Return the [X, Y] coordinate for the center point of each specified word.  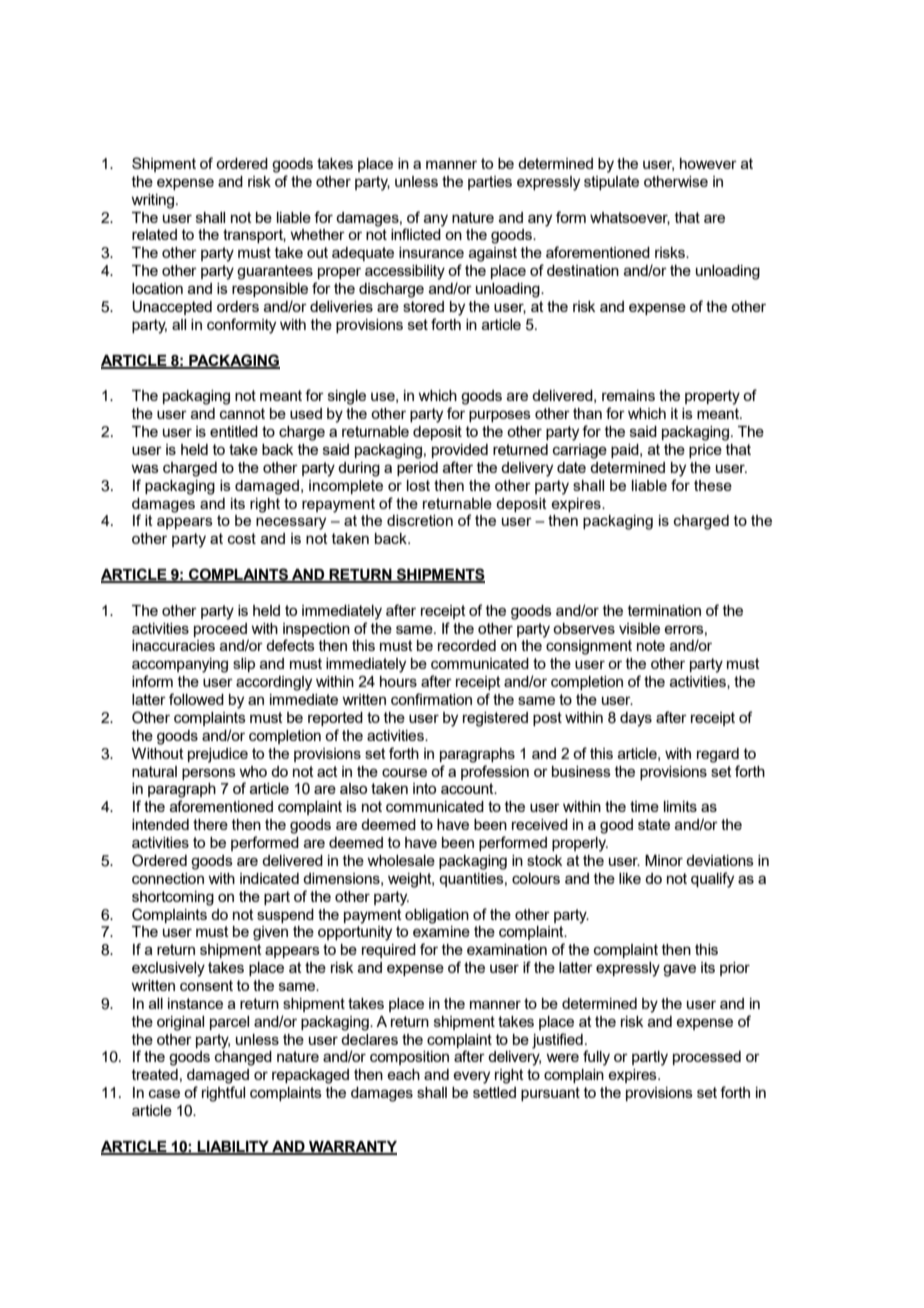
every [471, 1077]
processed [707, 1058]
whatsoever [630, 218]
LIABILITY [233, 1147]
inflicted [417, 233]
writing [154, 201]
